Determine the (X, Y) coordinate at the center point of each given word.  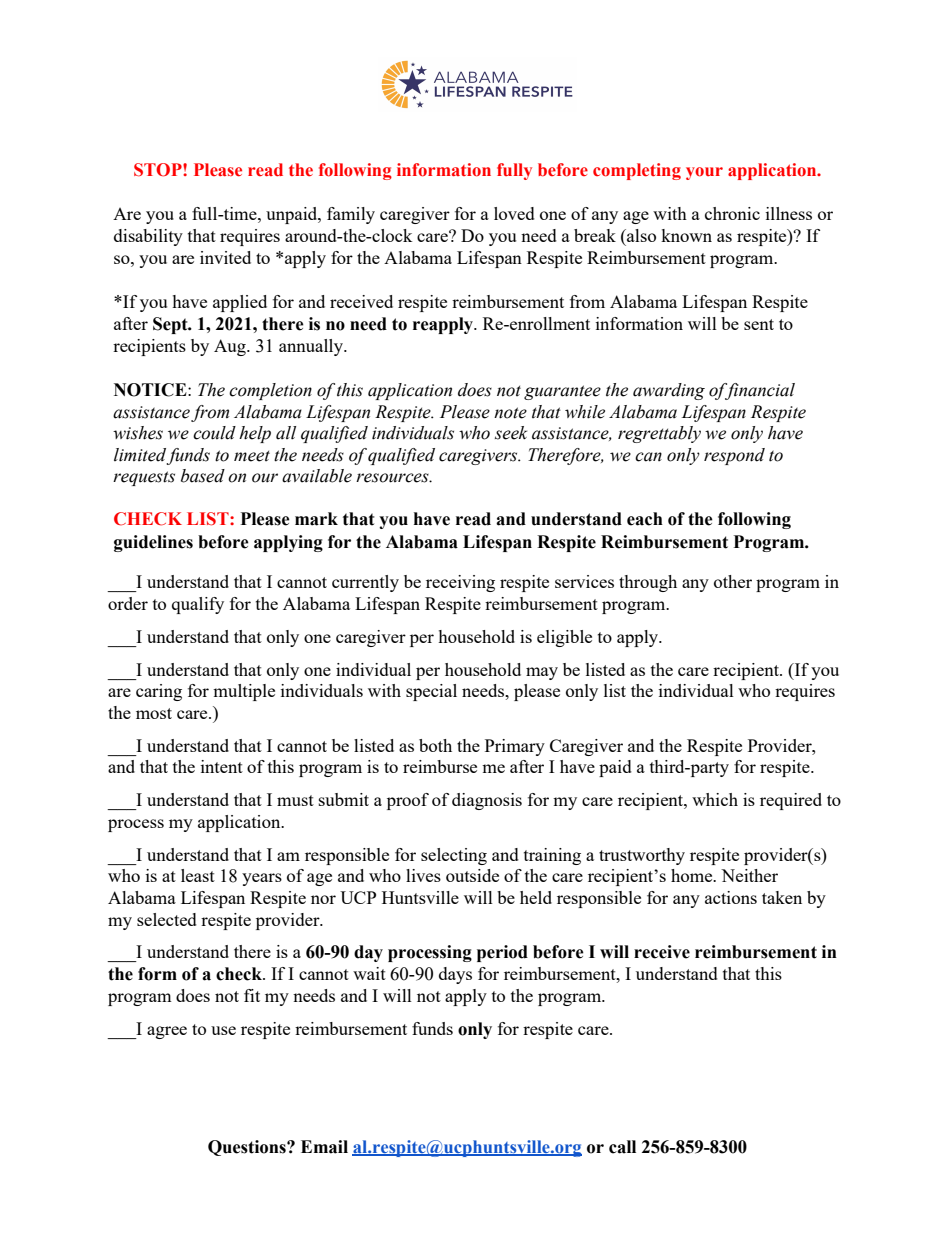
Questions (248, 1148)
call (622, 1147)
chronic (732, 213)
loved (514, 213)
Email (324, 1147)
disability (148, 237)
